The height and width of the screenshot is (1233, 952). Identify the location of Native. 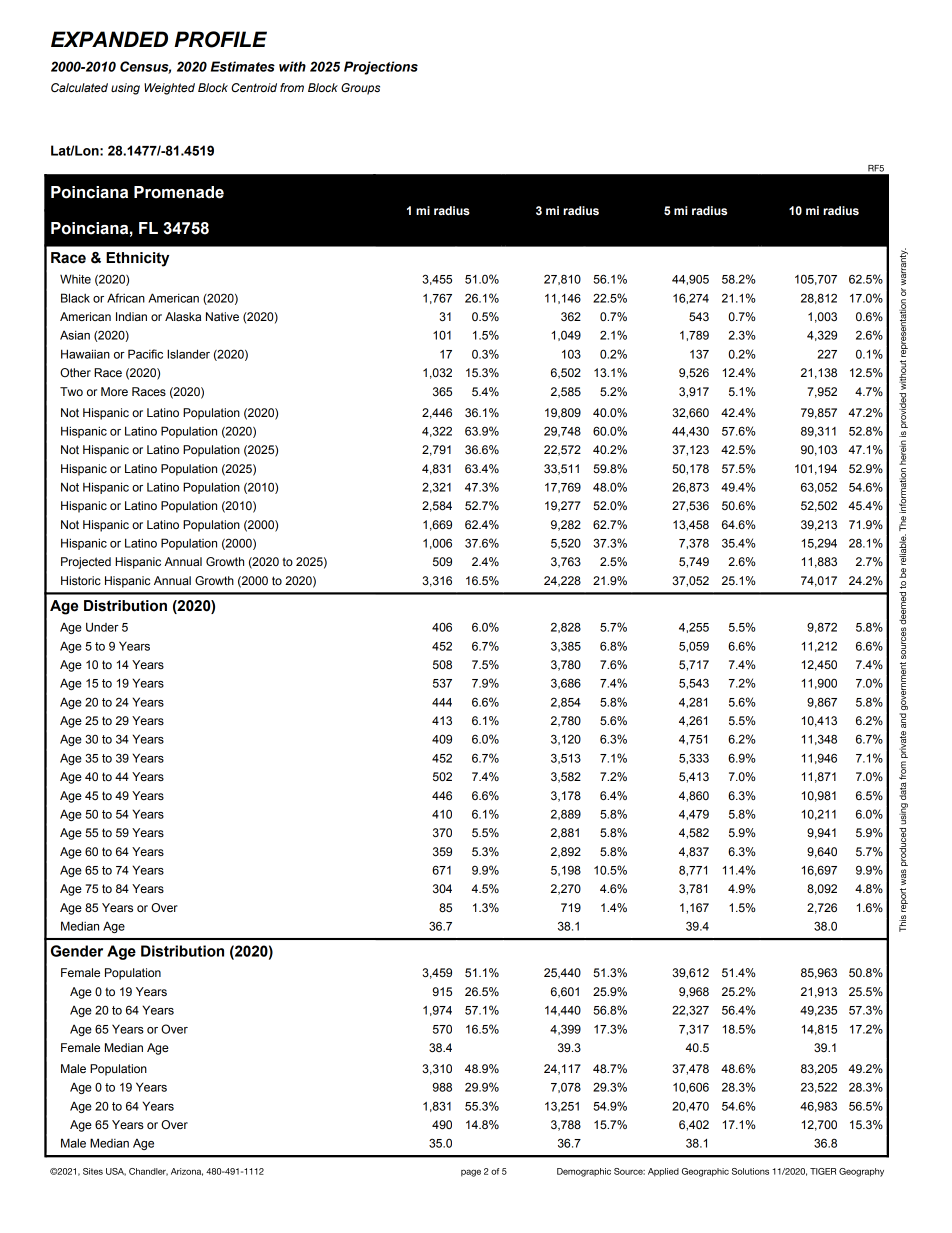
(222, 316).
